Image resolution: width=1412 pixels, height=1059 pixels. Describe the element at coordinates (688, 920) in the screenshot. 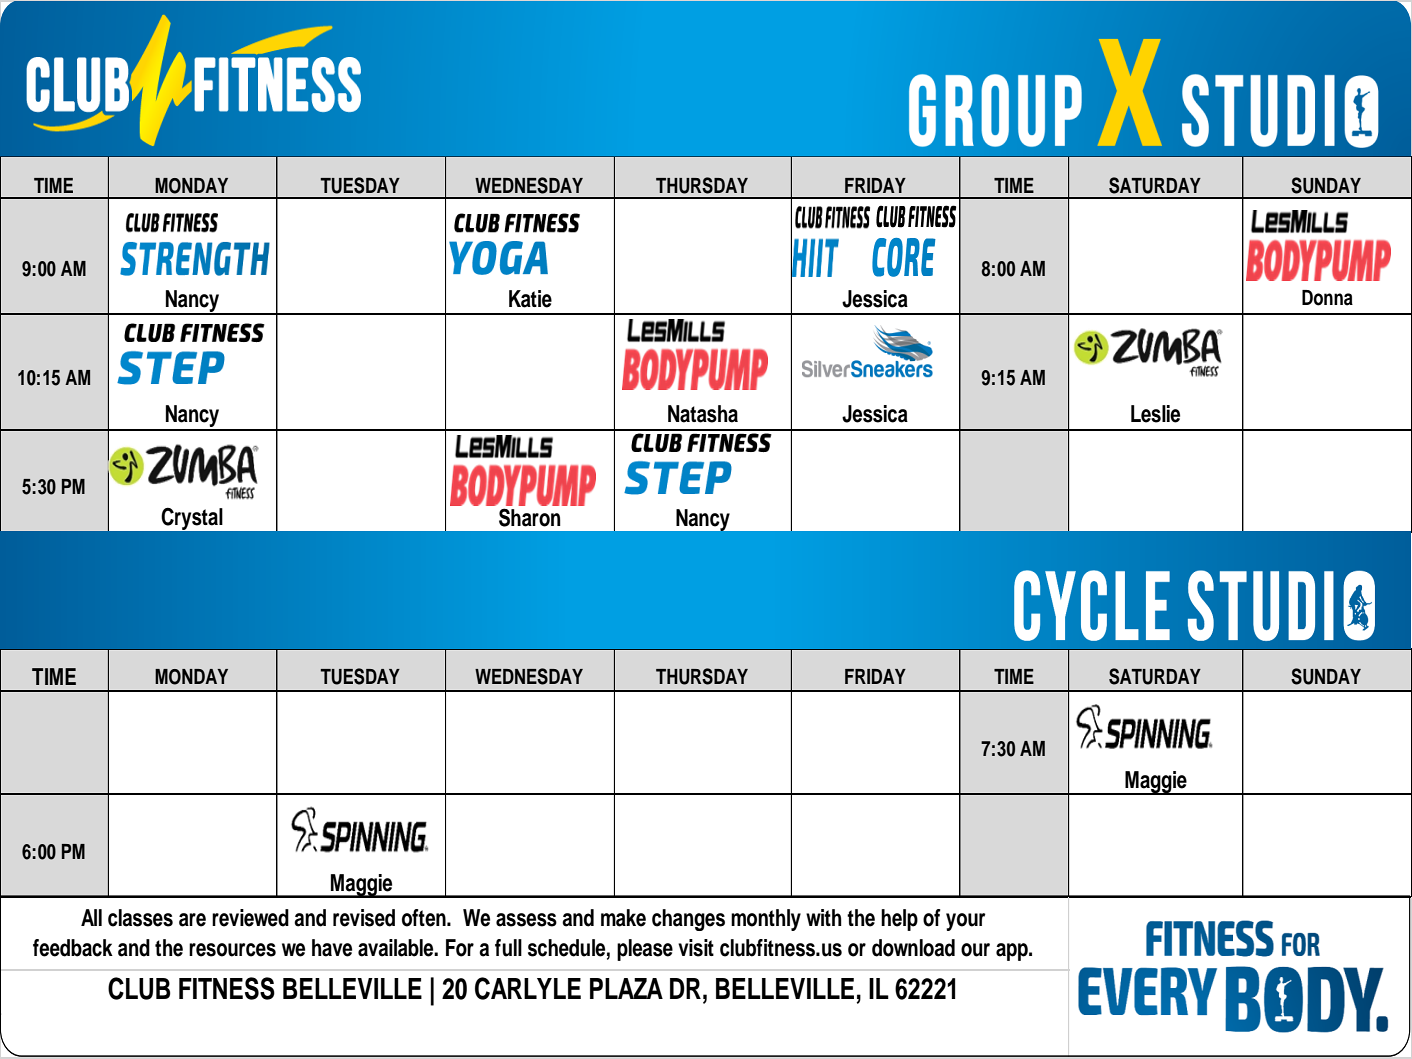

I see `changes` at that location.
